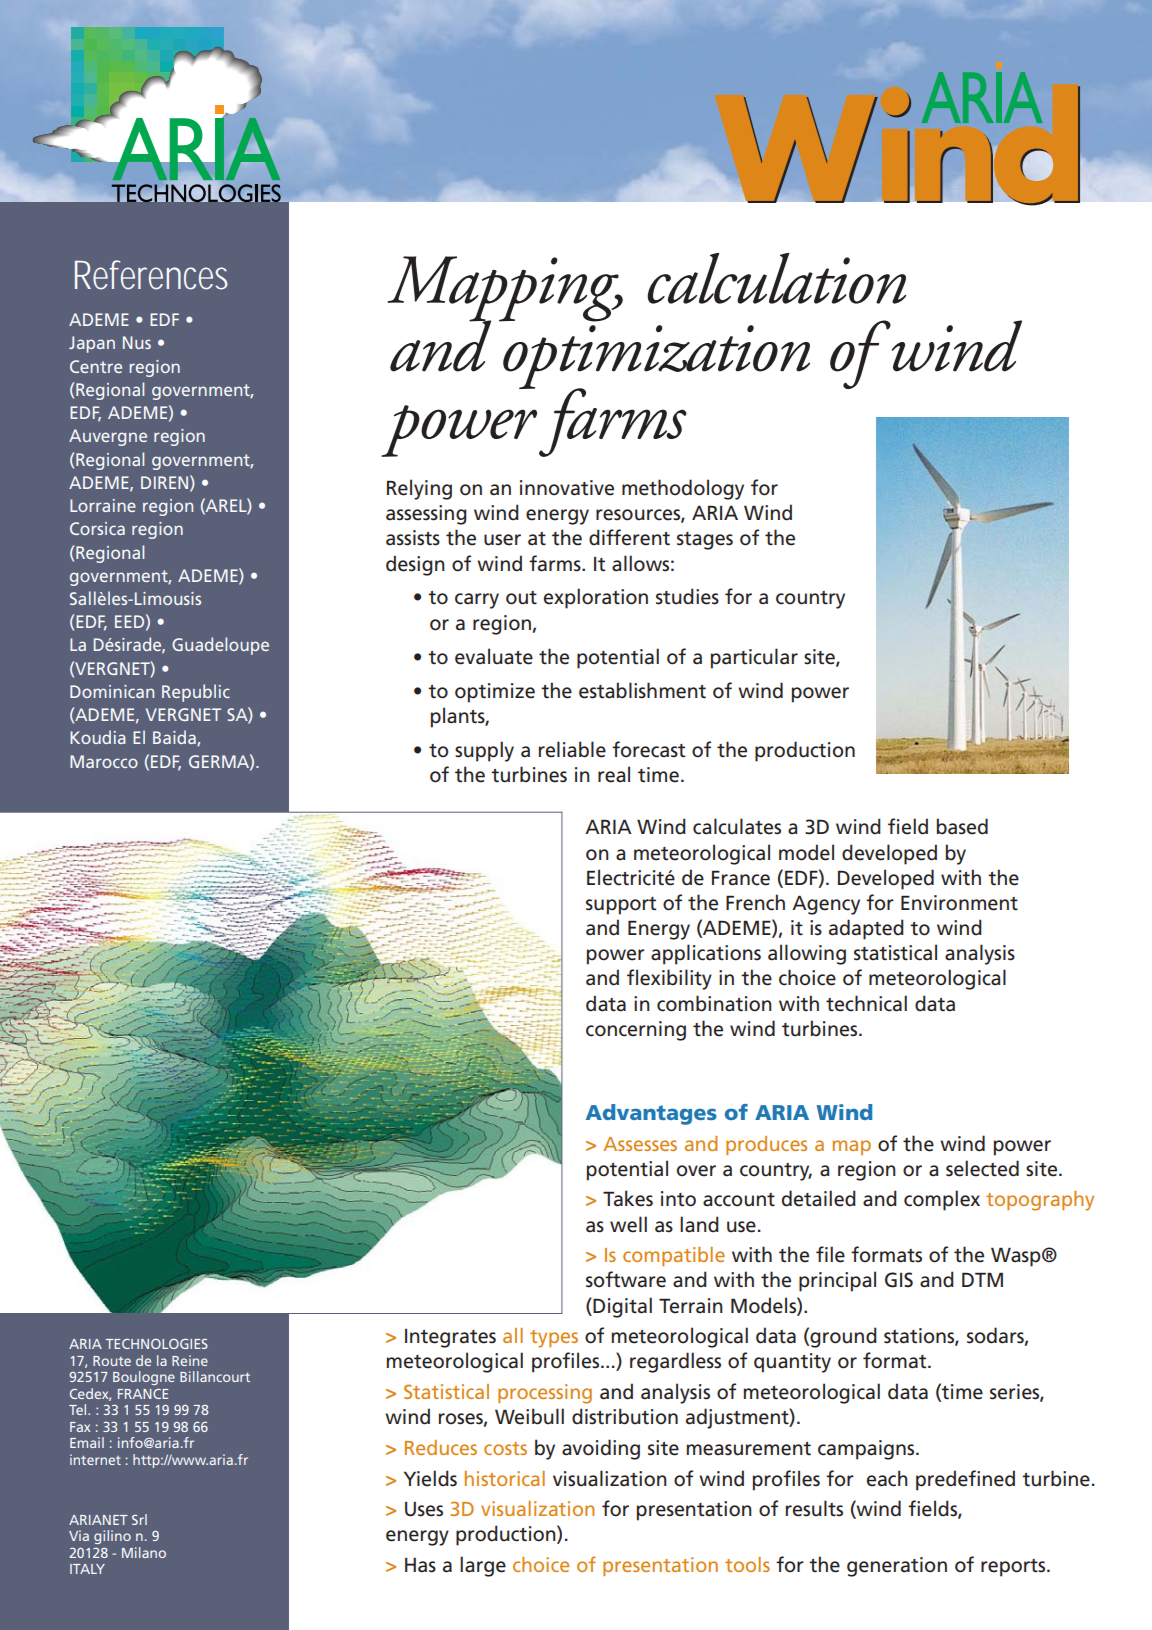 This image has width=1152, height=1630. What do you see at coordinates (572, 749) in the image?
I see `reliable` at bounding box center [572, 749].
